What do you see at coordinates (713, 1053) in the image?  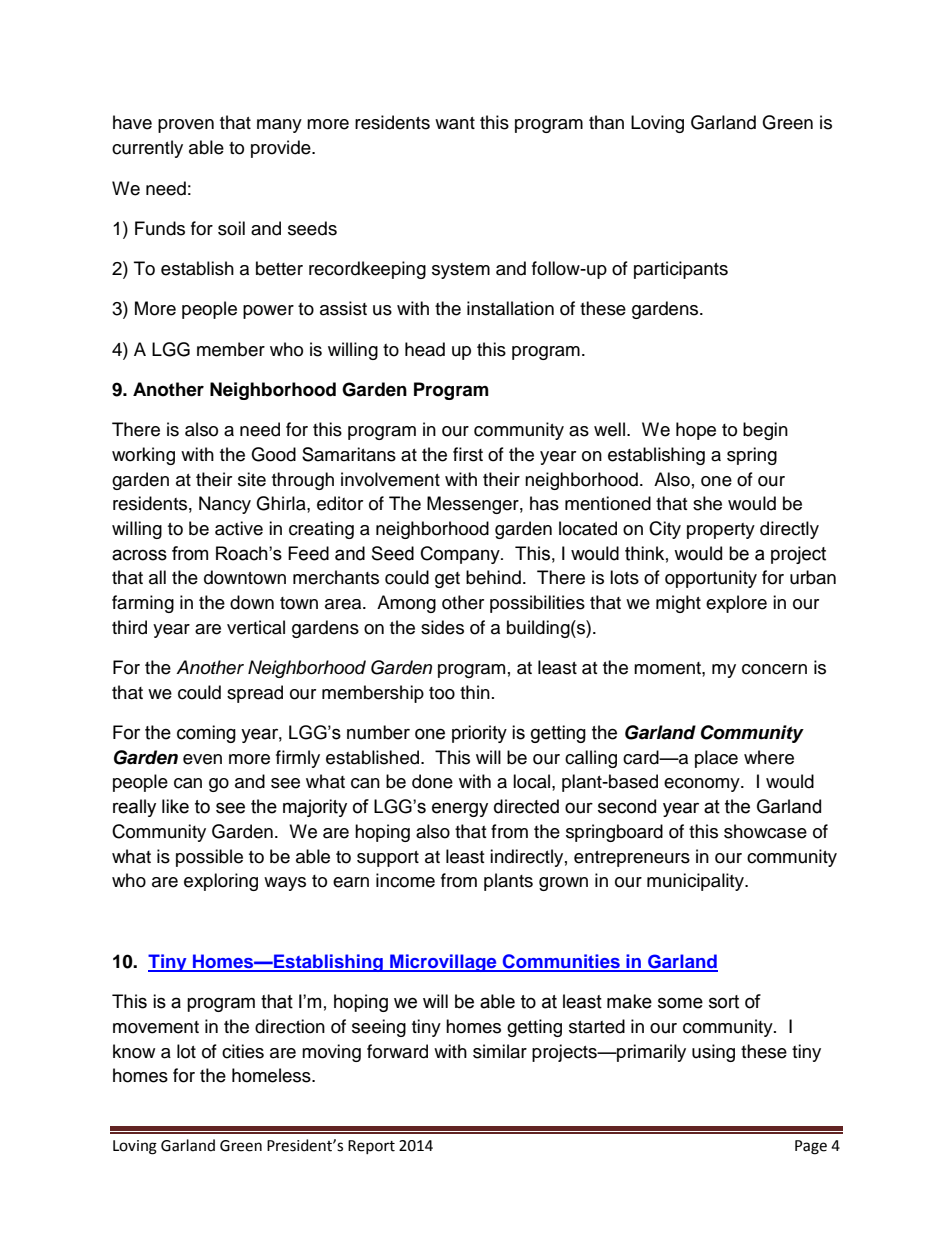 I see `using` at bounding box center [713, 1053].
